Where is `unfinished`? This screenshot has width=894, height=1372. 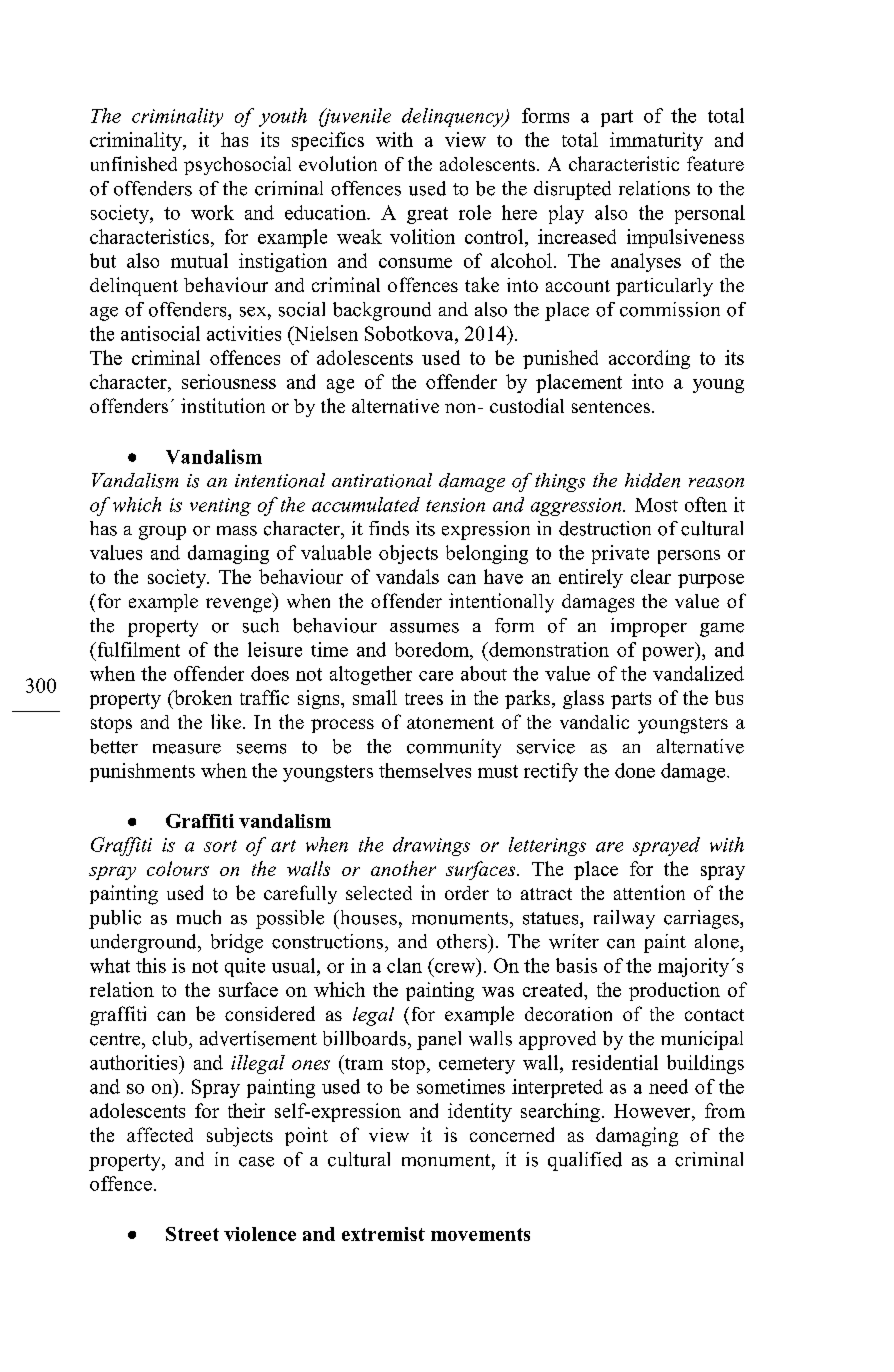 unfinished is located at coordinates (134, 163).
